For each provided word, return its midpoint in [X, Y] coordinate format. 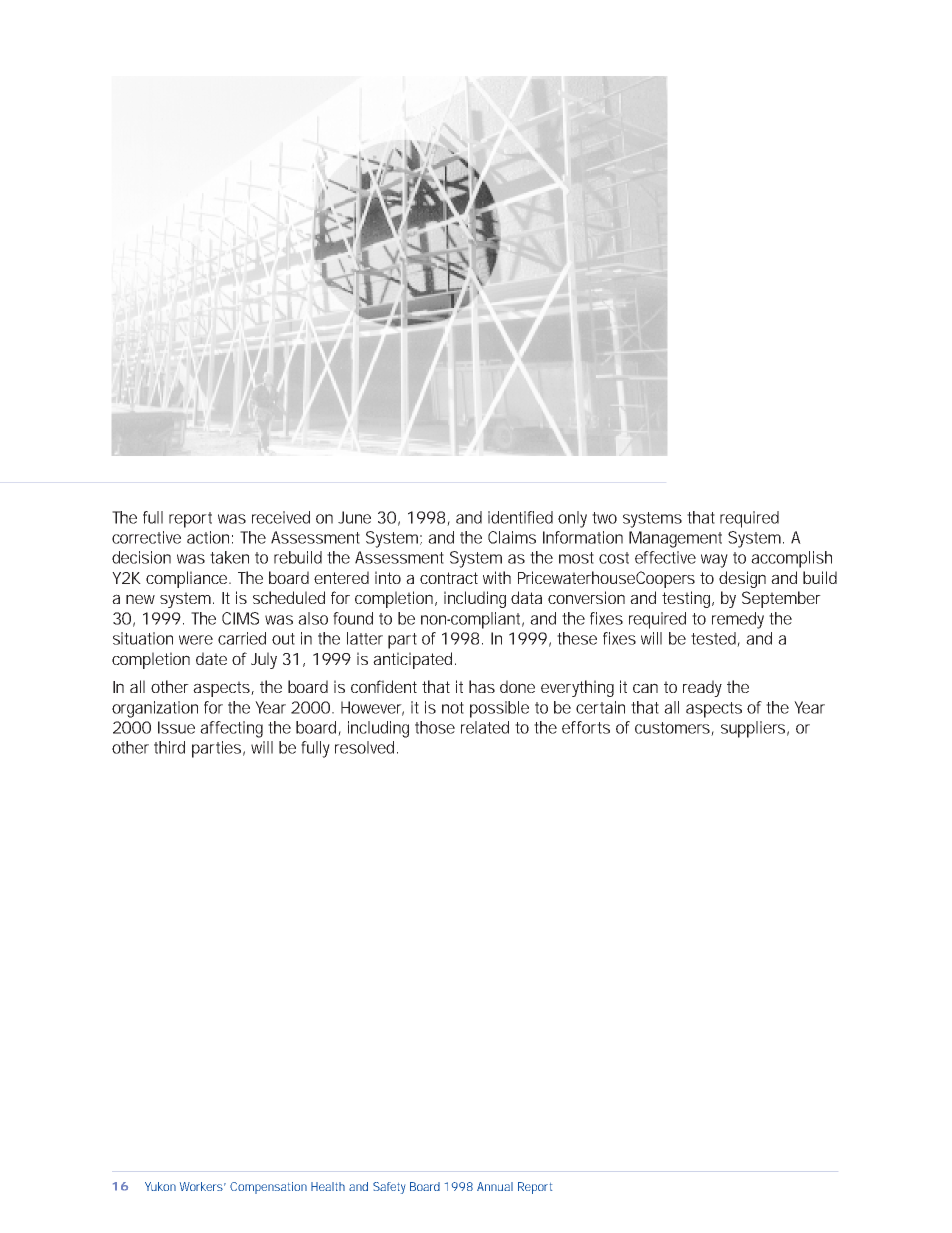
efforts [586, 727]
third [169, 747]
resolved [366, 747]
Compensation [268, 1188]
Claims [512, 537]
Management [675, 539]
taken [229, 557]
